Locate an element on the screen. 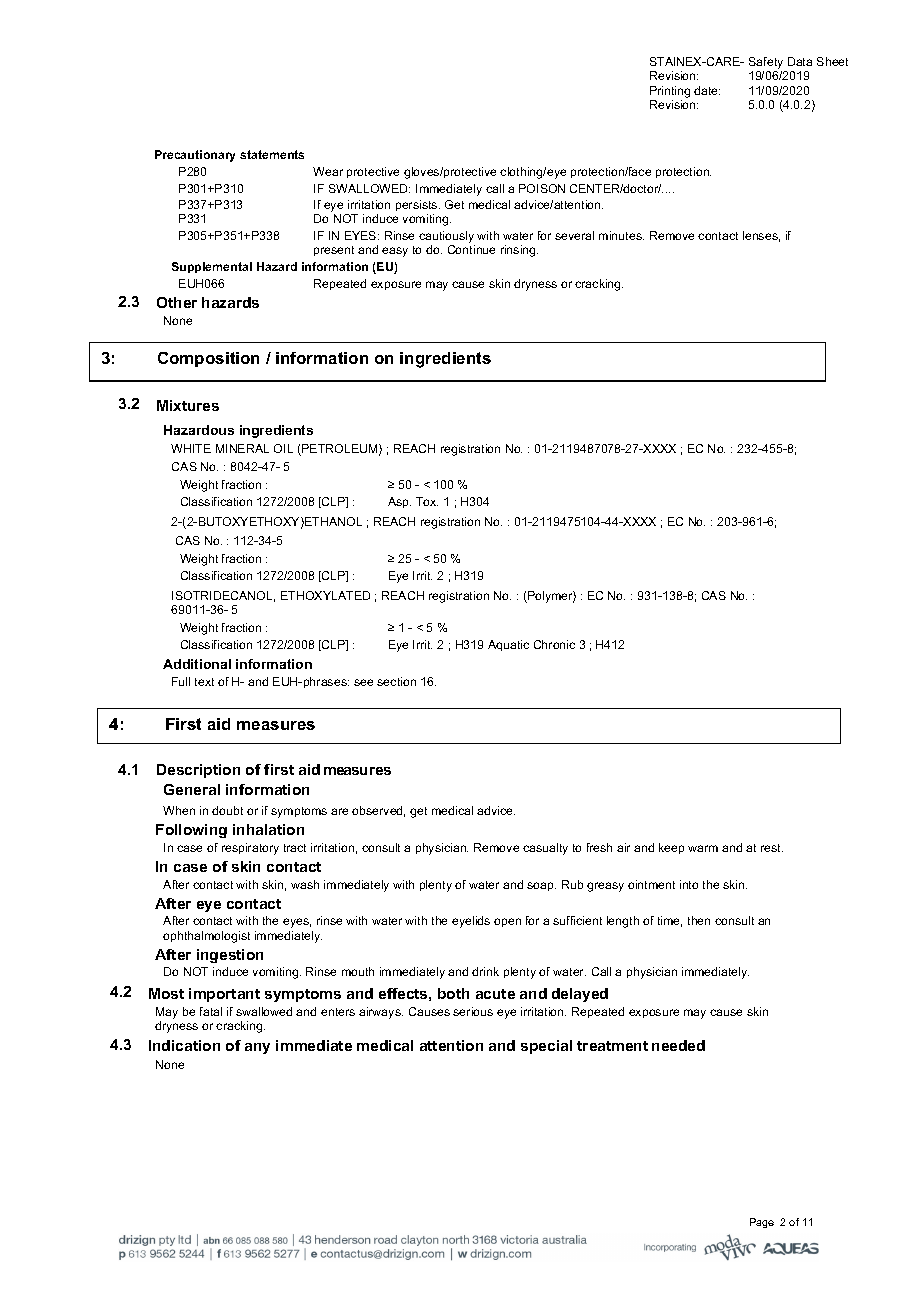 This screenshot has width=924, height=1308. statements is located at coordinates (272, 154).
